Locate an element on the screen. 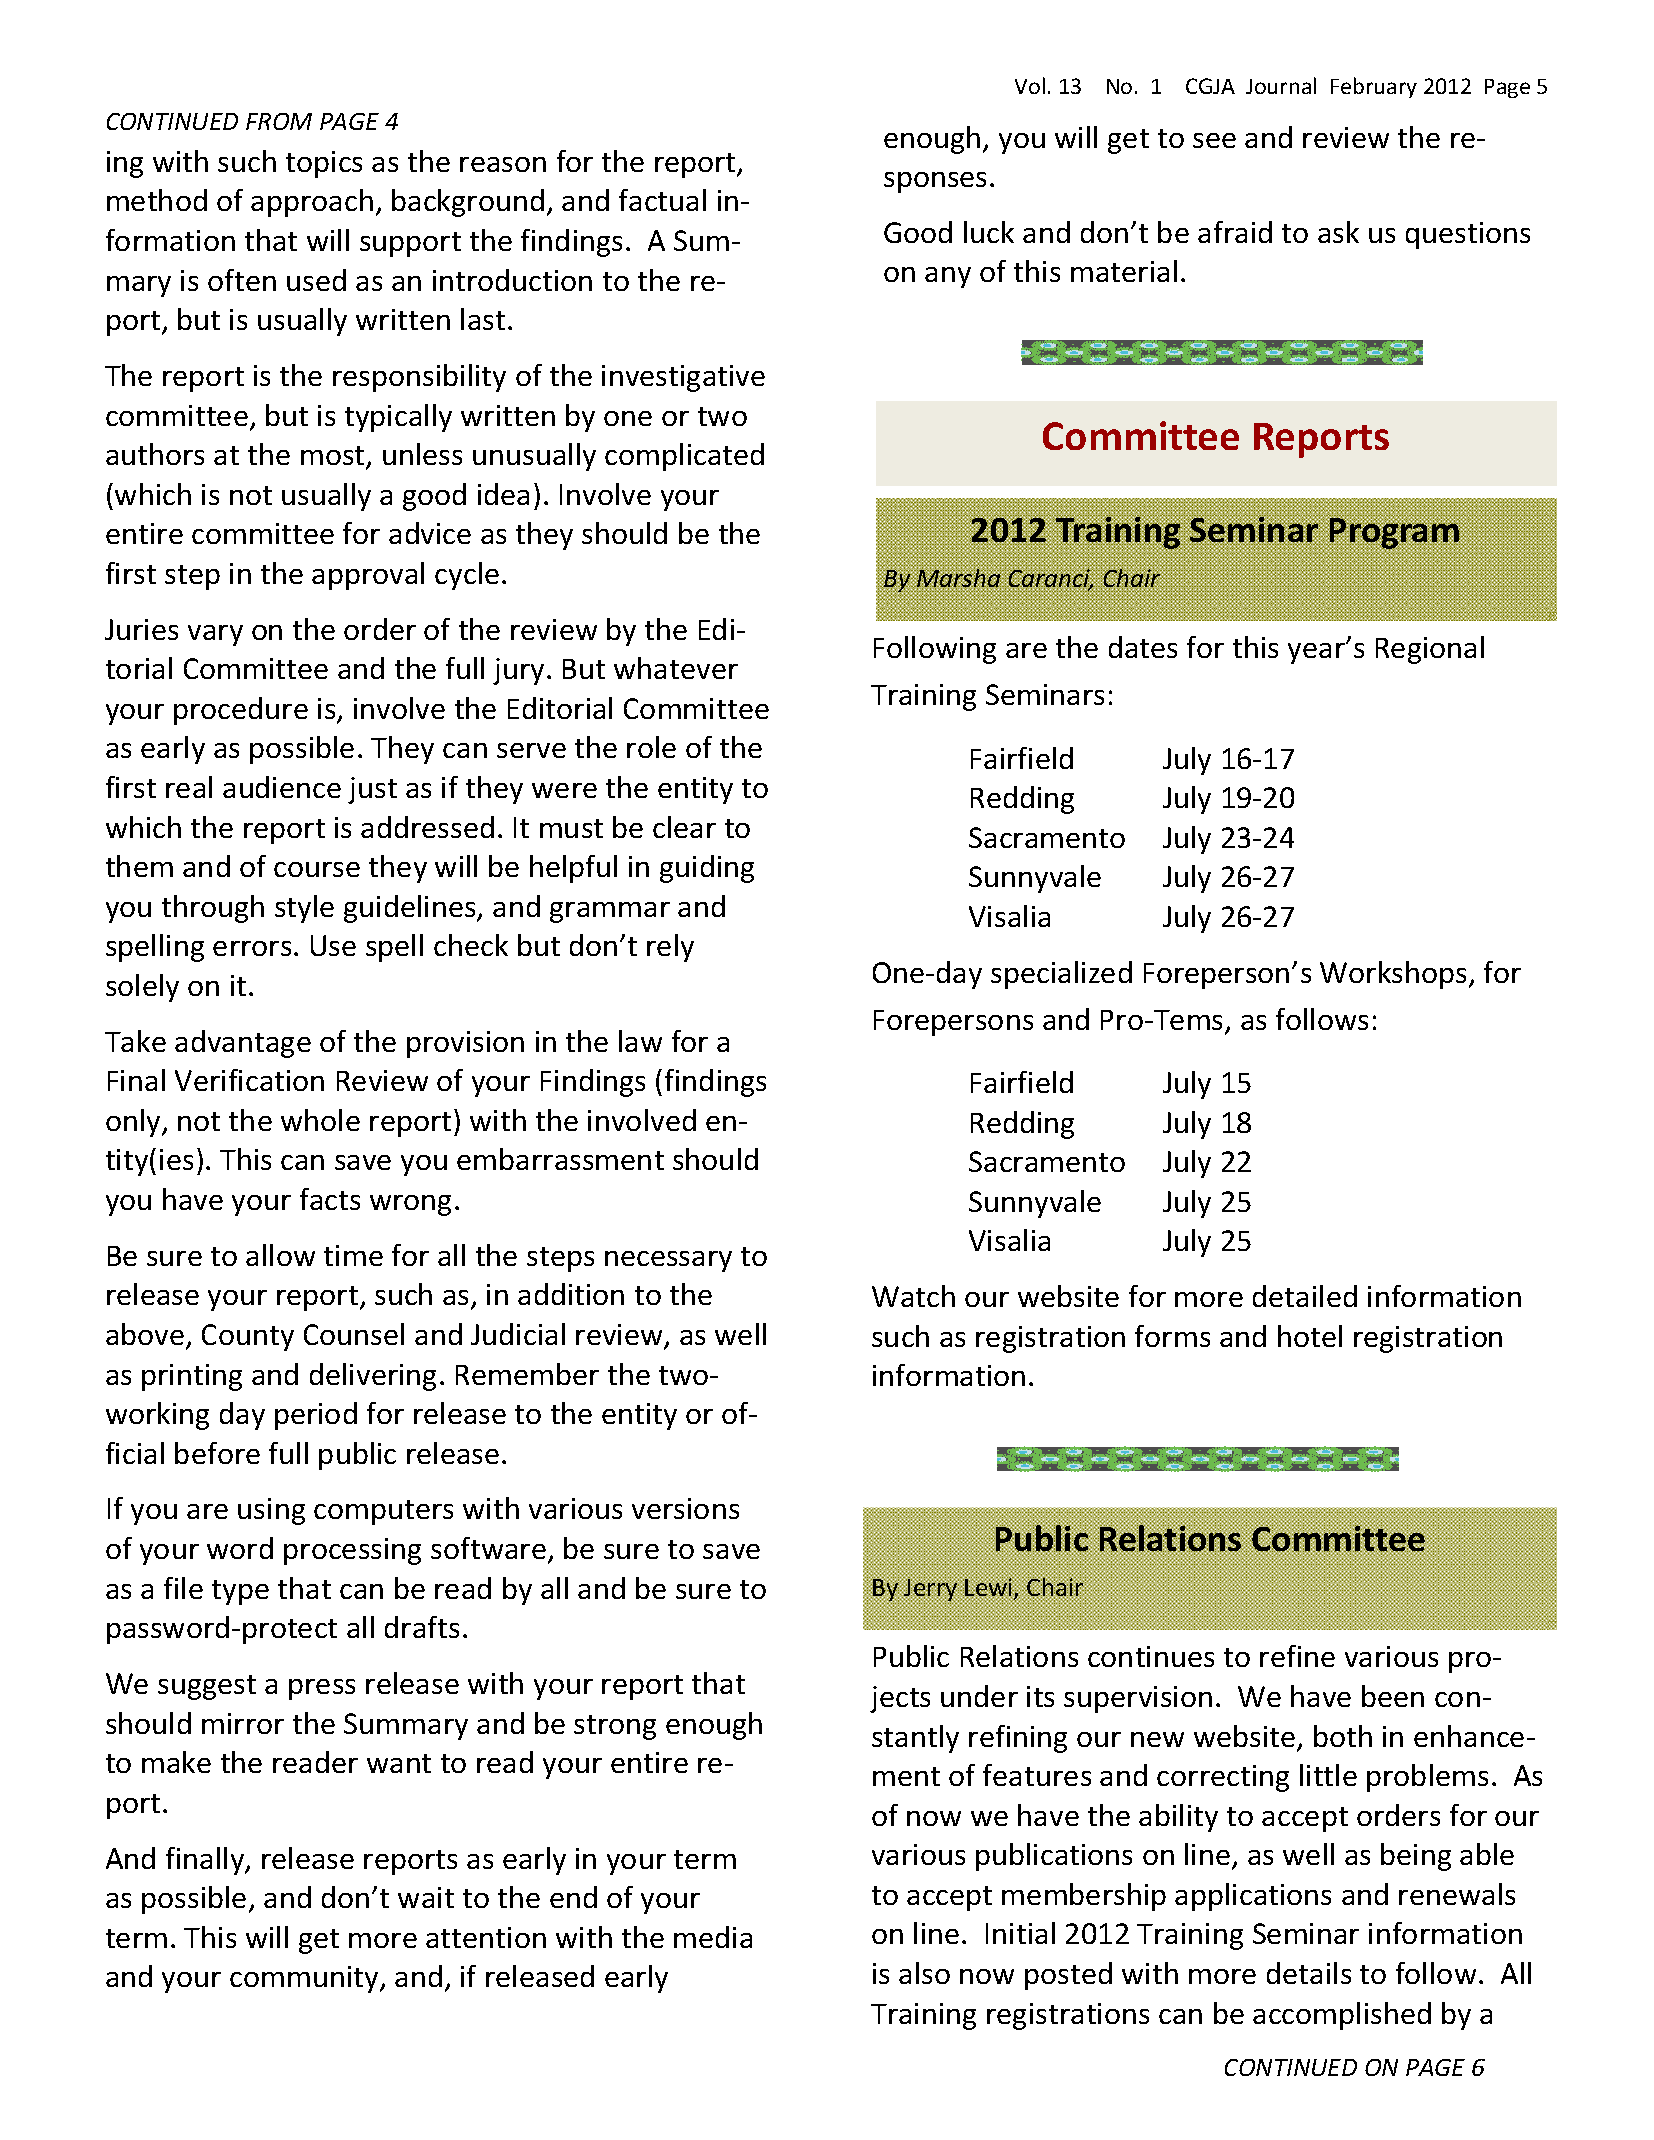 This screenshot has height=2140, width=1654. approval is located at coordinates (368, 576).
